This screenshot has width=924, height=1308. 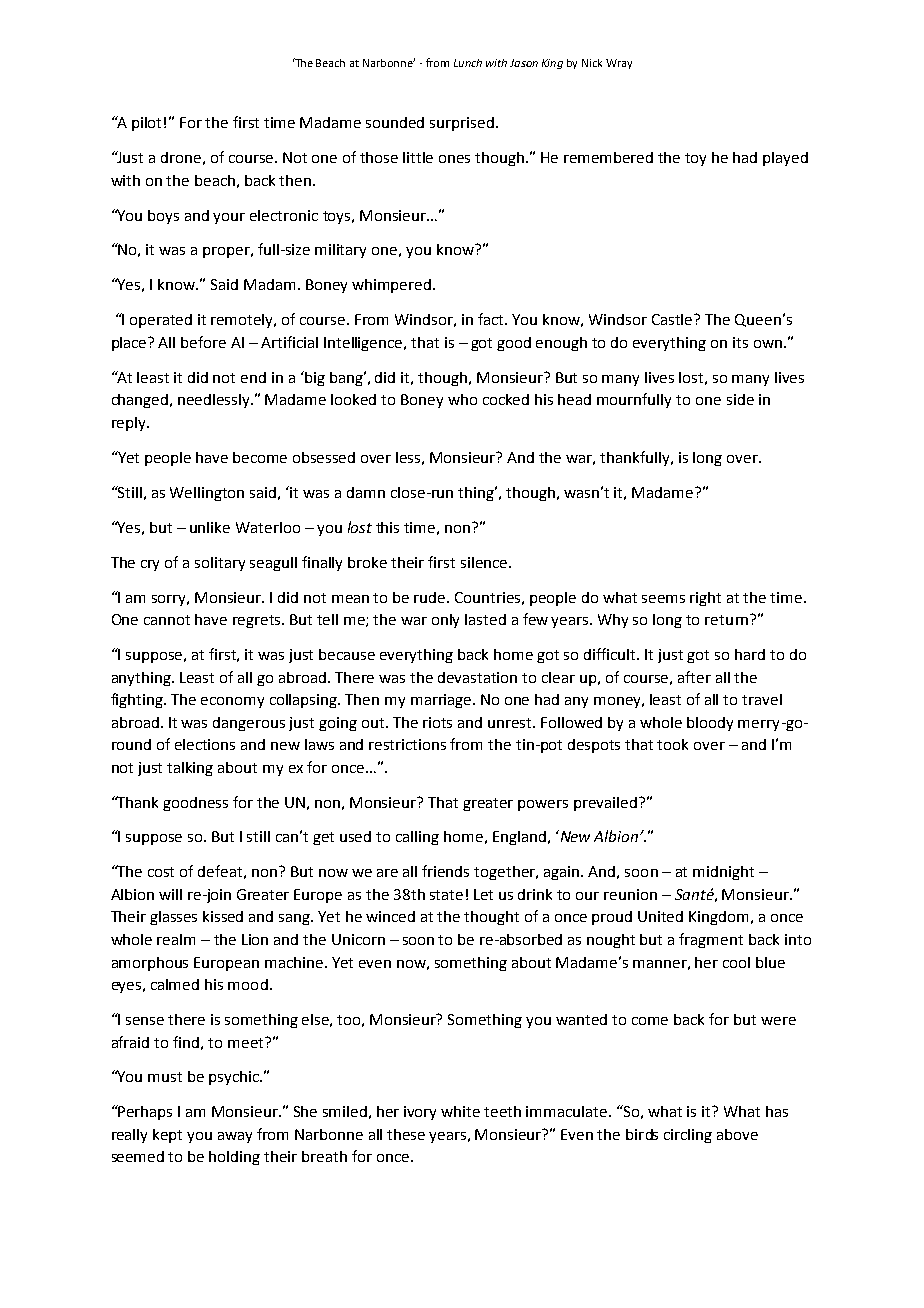 I want to click on Wellington, so click(x=207, y=494).
